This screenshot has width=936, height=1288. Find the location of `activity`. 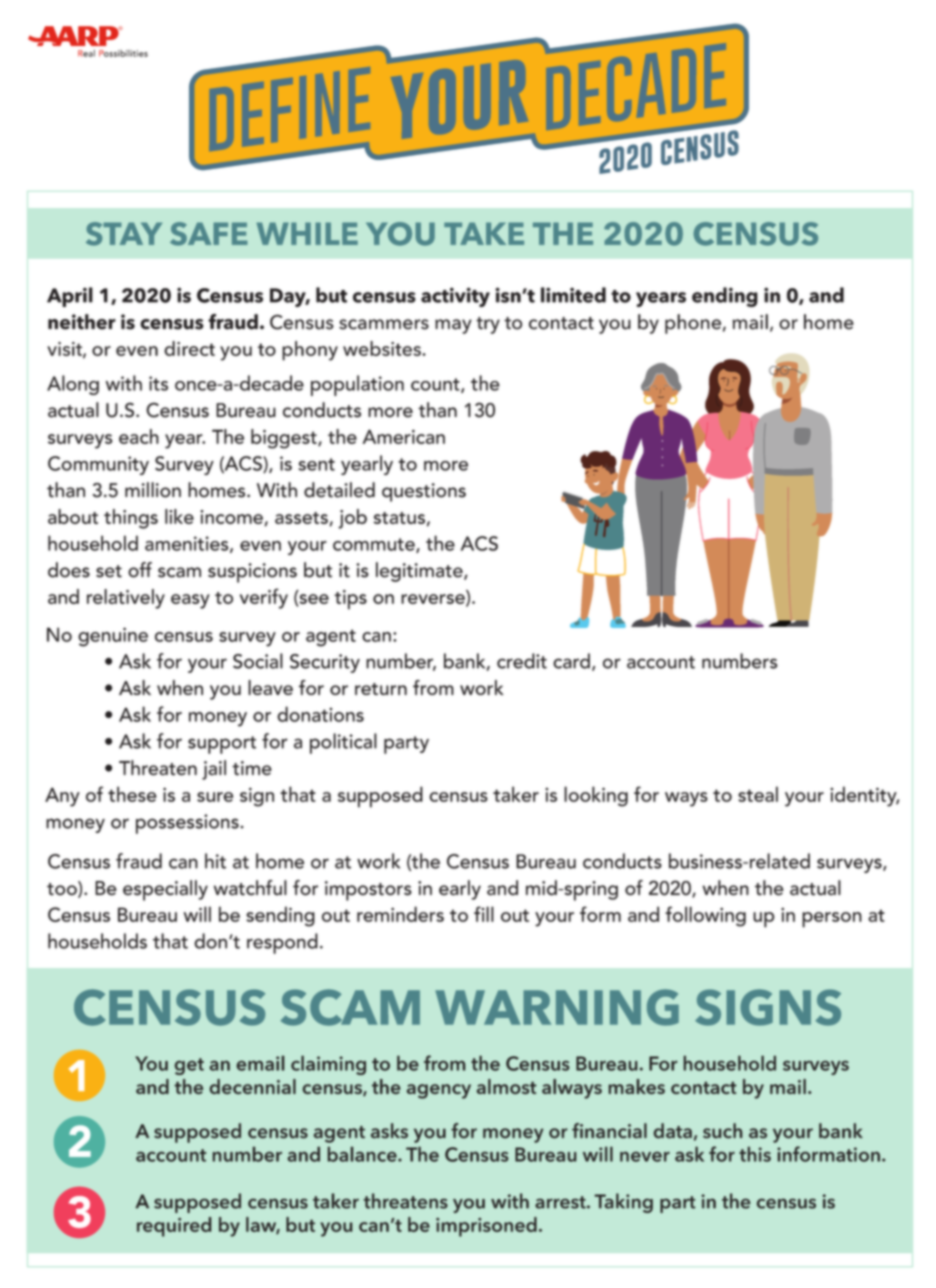

activity is located at coordinates (455, 297).
